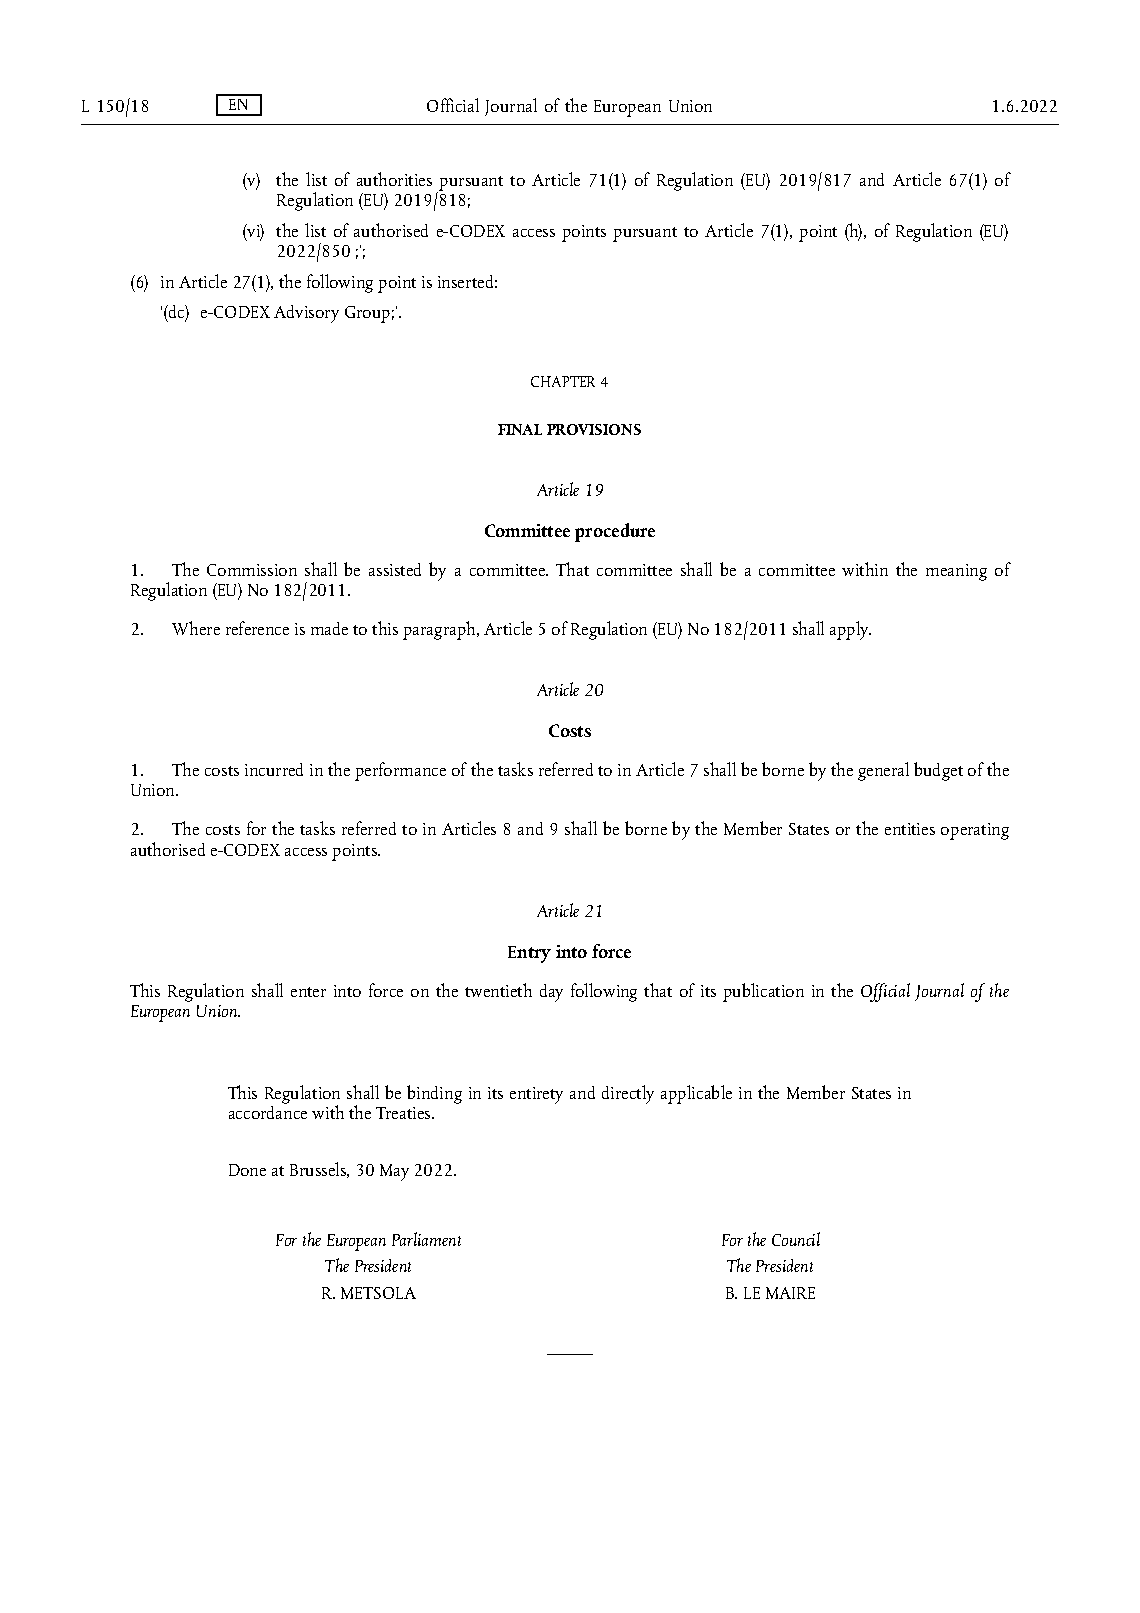 The image size is (1140, 1613). What do you see at coordinates (910, 829) in the screenshot?
I see `entities` at bounding box center [910, 829].
